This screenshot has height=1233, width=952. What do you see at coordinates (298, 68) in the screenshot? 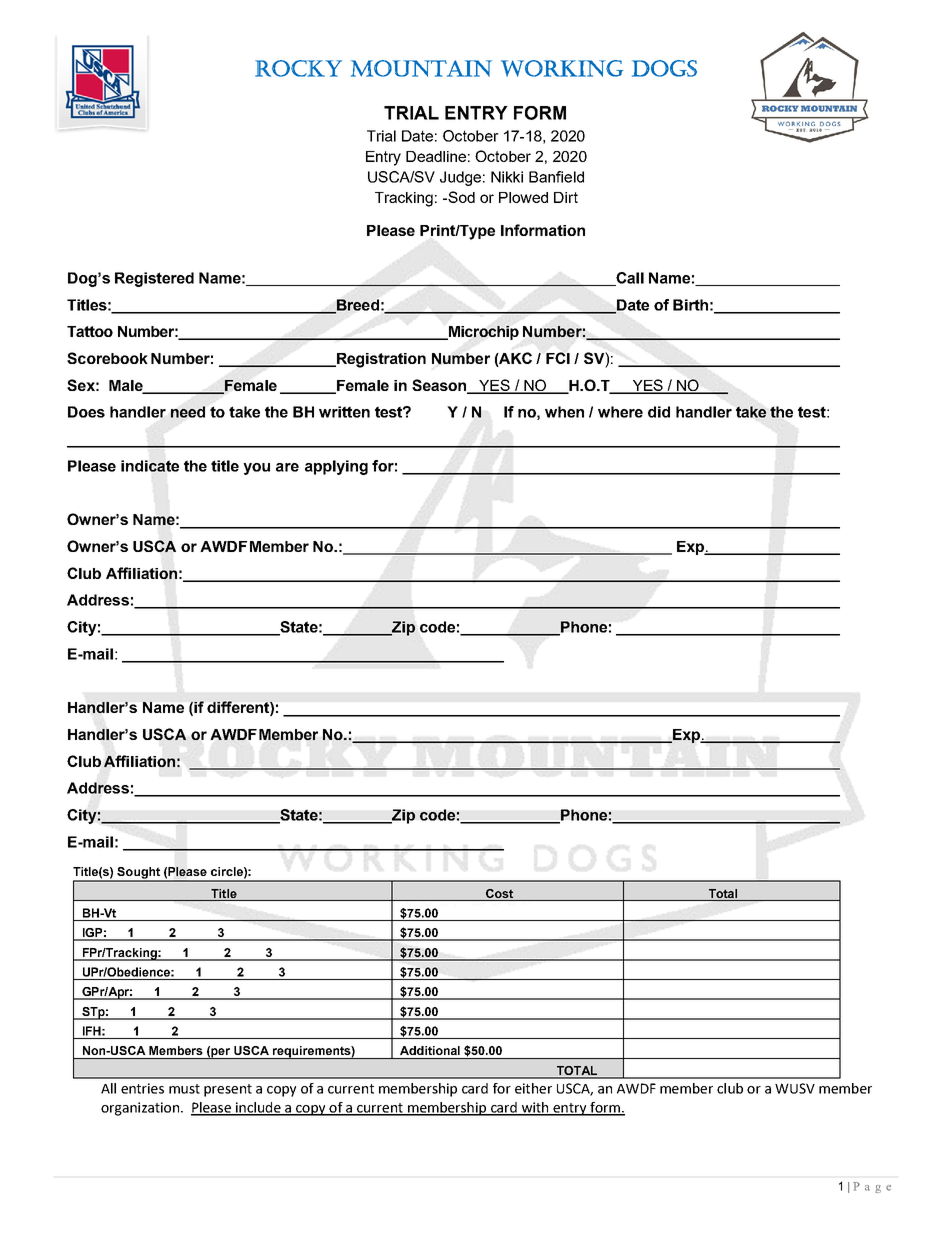
I see `ROCKY` at bounding box center [298, 68].
